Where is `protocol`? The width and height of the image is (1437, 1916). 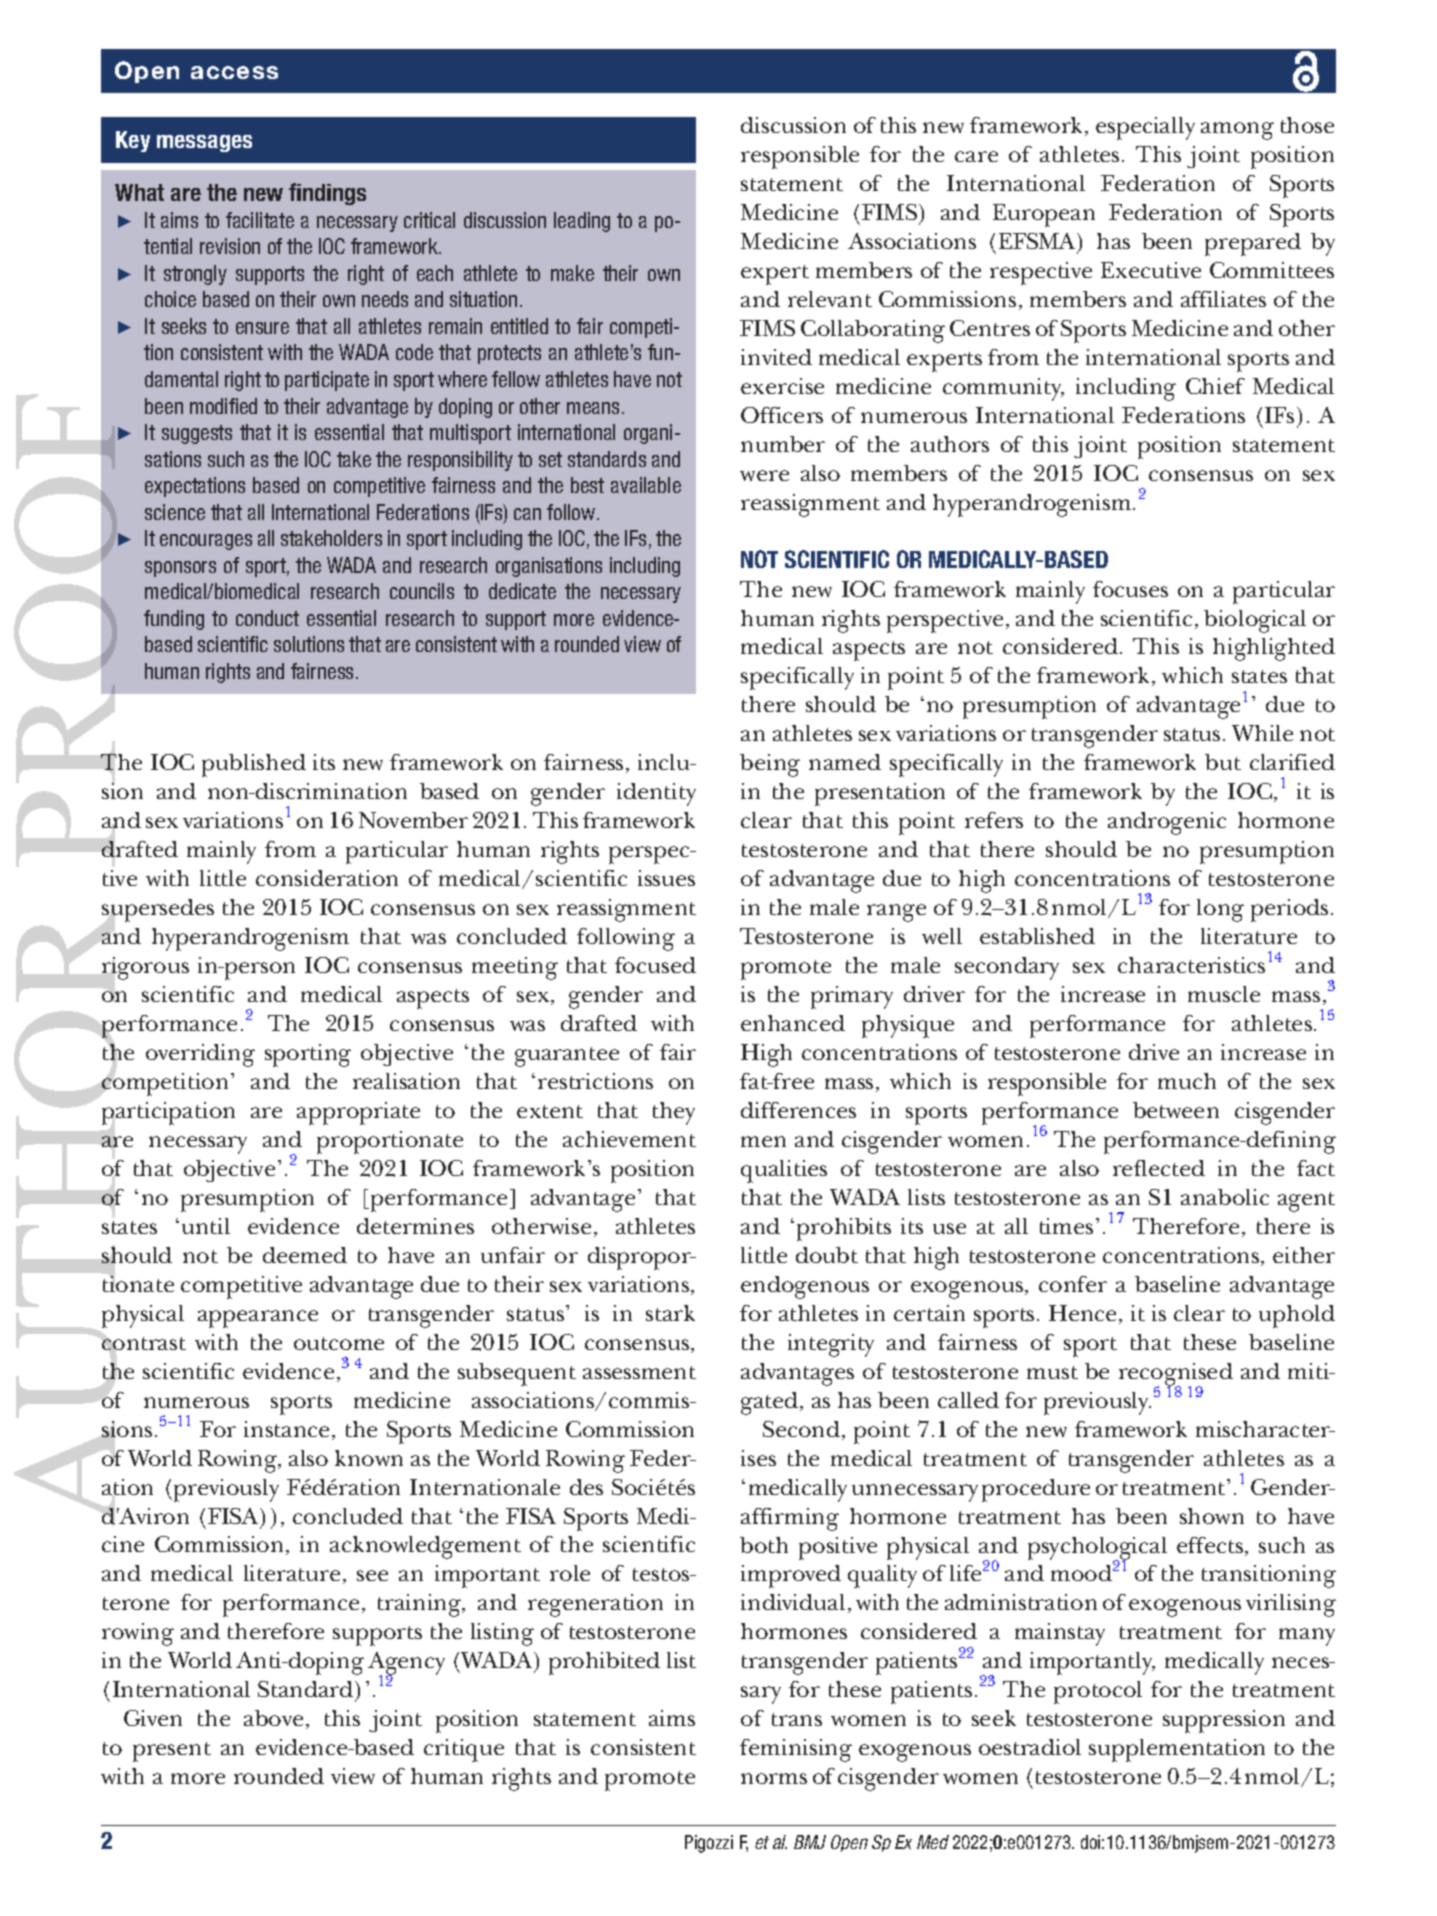 protocol is located at coordinates (1098, 1692).
